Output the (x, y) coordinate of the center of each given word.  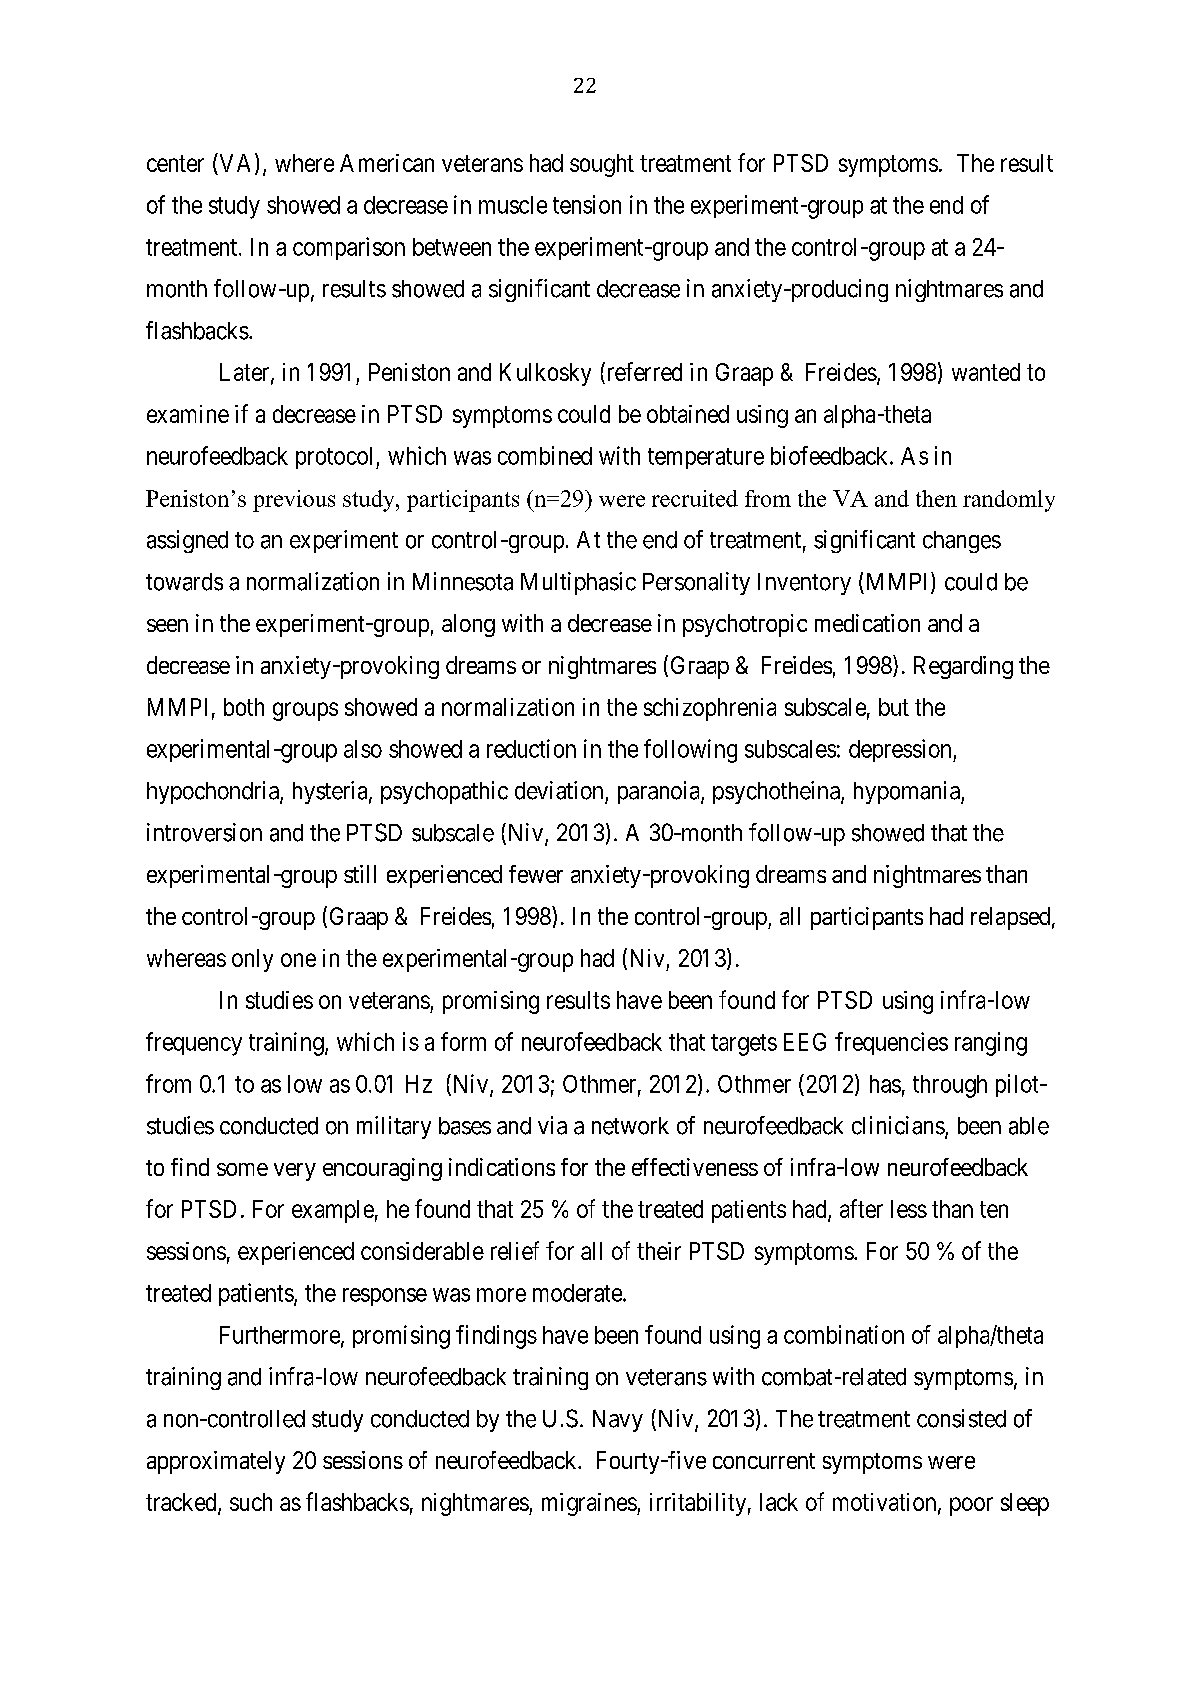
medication (867, 623)
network (630, 1126)
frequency (194, 1044)
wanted (986, 372)
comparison (349, 248)
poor (971, 1506)
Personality (696, 583)
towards (184, 582)
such (251, 1502)
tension (587, 204)
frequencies (891, 1043)
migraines (590, 1504)
